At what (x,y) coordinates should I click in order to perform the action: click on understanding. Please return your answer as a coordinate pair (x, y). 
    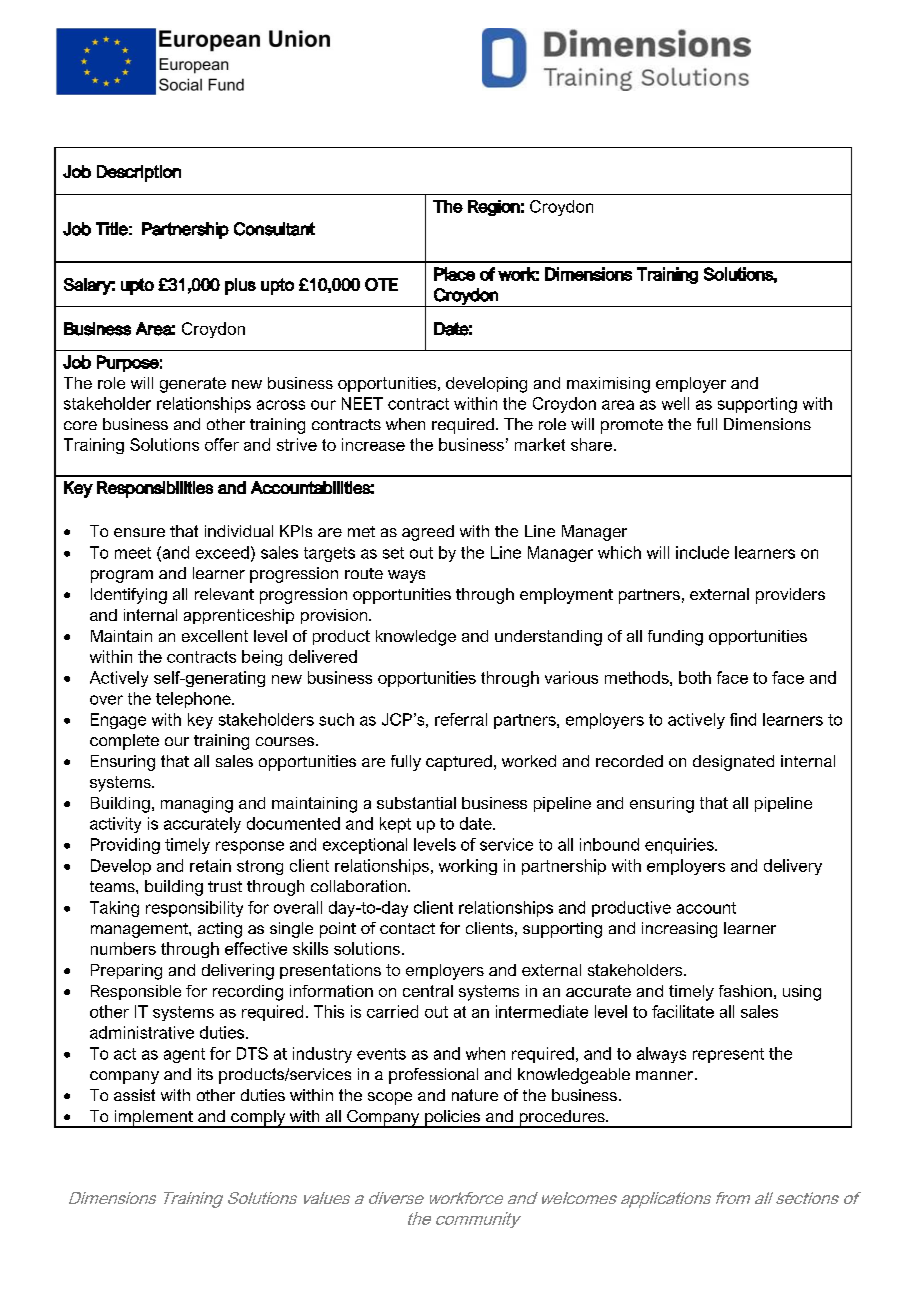
    Looking at the image, I should click on (548, 638).
